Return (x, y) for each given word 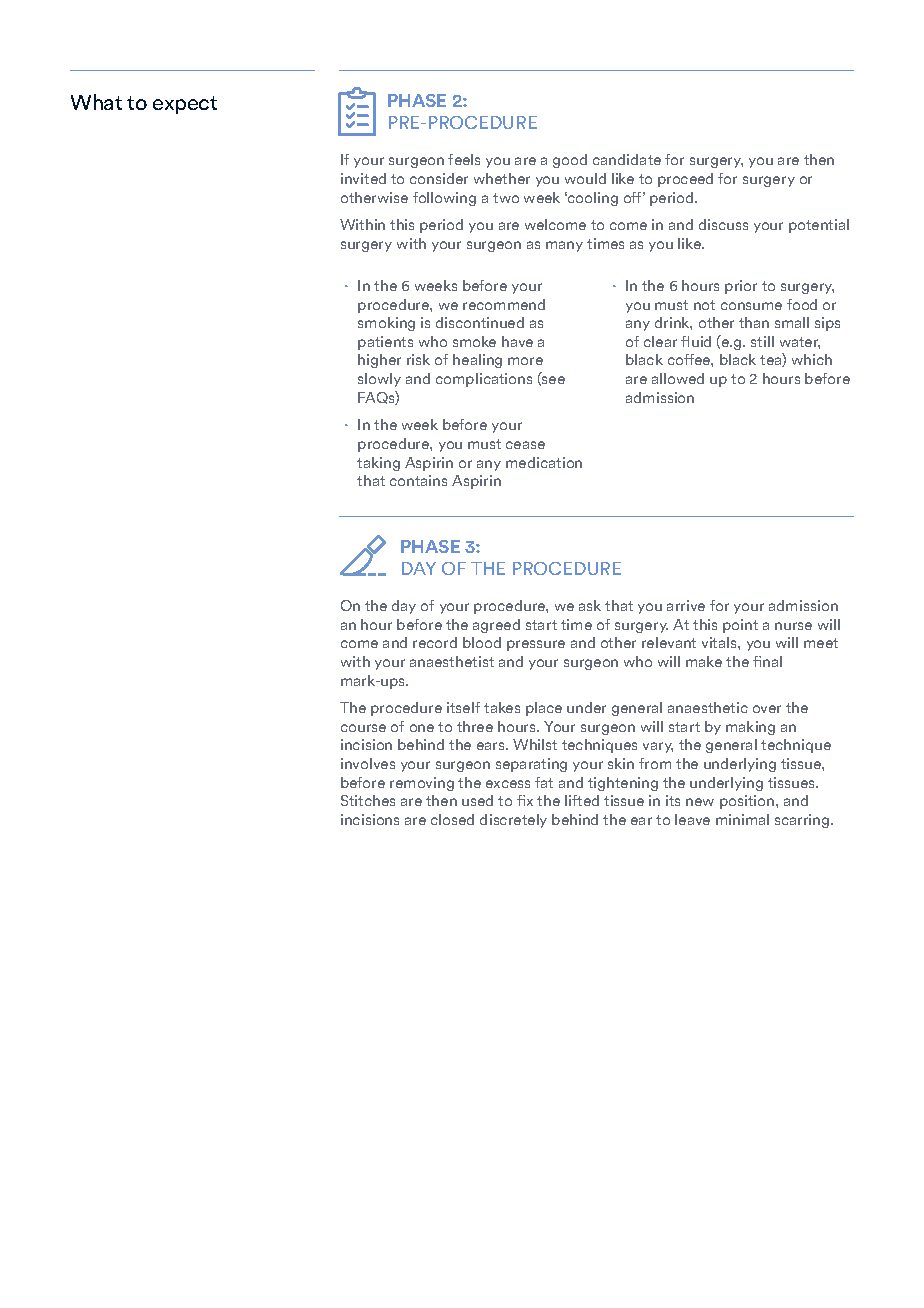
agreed (496, 626)
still (762, 341)
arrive (686, 605)
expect (185, 105)
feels (464, 159)
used (477, 800)
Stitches (368, 800)
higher (379, 361)
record (435, 642)
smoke (474, 341)
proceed (685, 180)
